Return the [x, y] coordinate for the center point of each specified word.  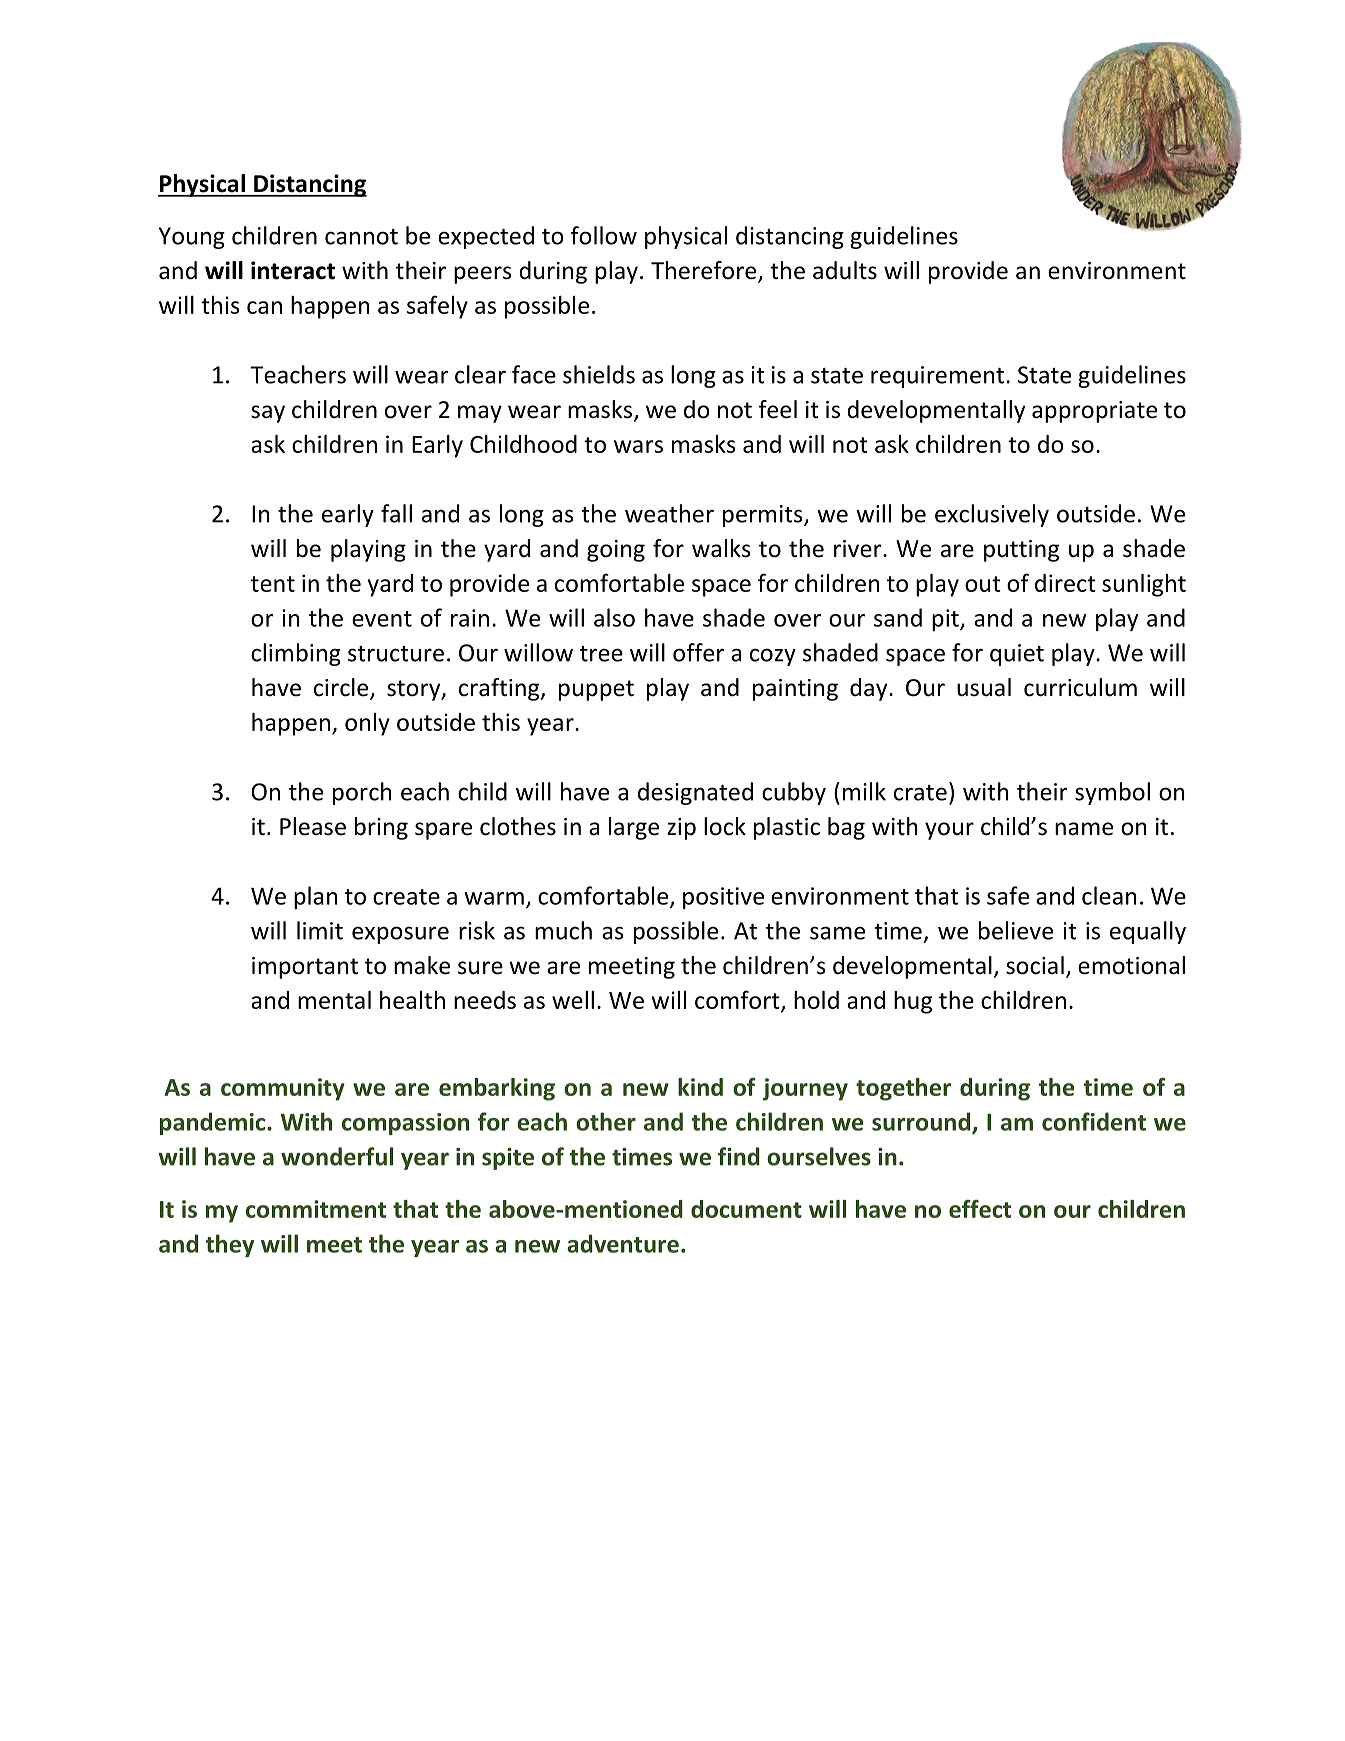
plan [316, 897]
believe [1016, 930]
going [616, 551]
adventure [623, 1243]
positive [723, 898]
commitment [316, 1209]
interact [293, 270]
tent [273, 584]
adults [845, 270]
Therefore [705, 271]
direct [1065, 583]
